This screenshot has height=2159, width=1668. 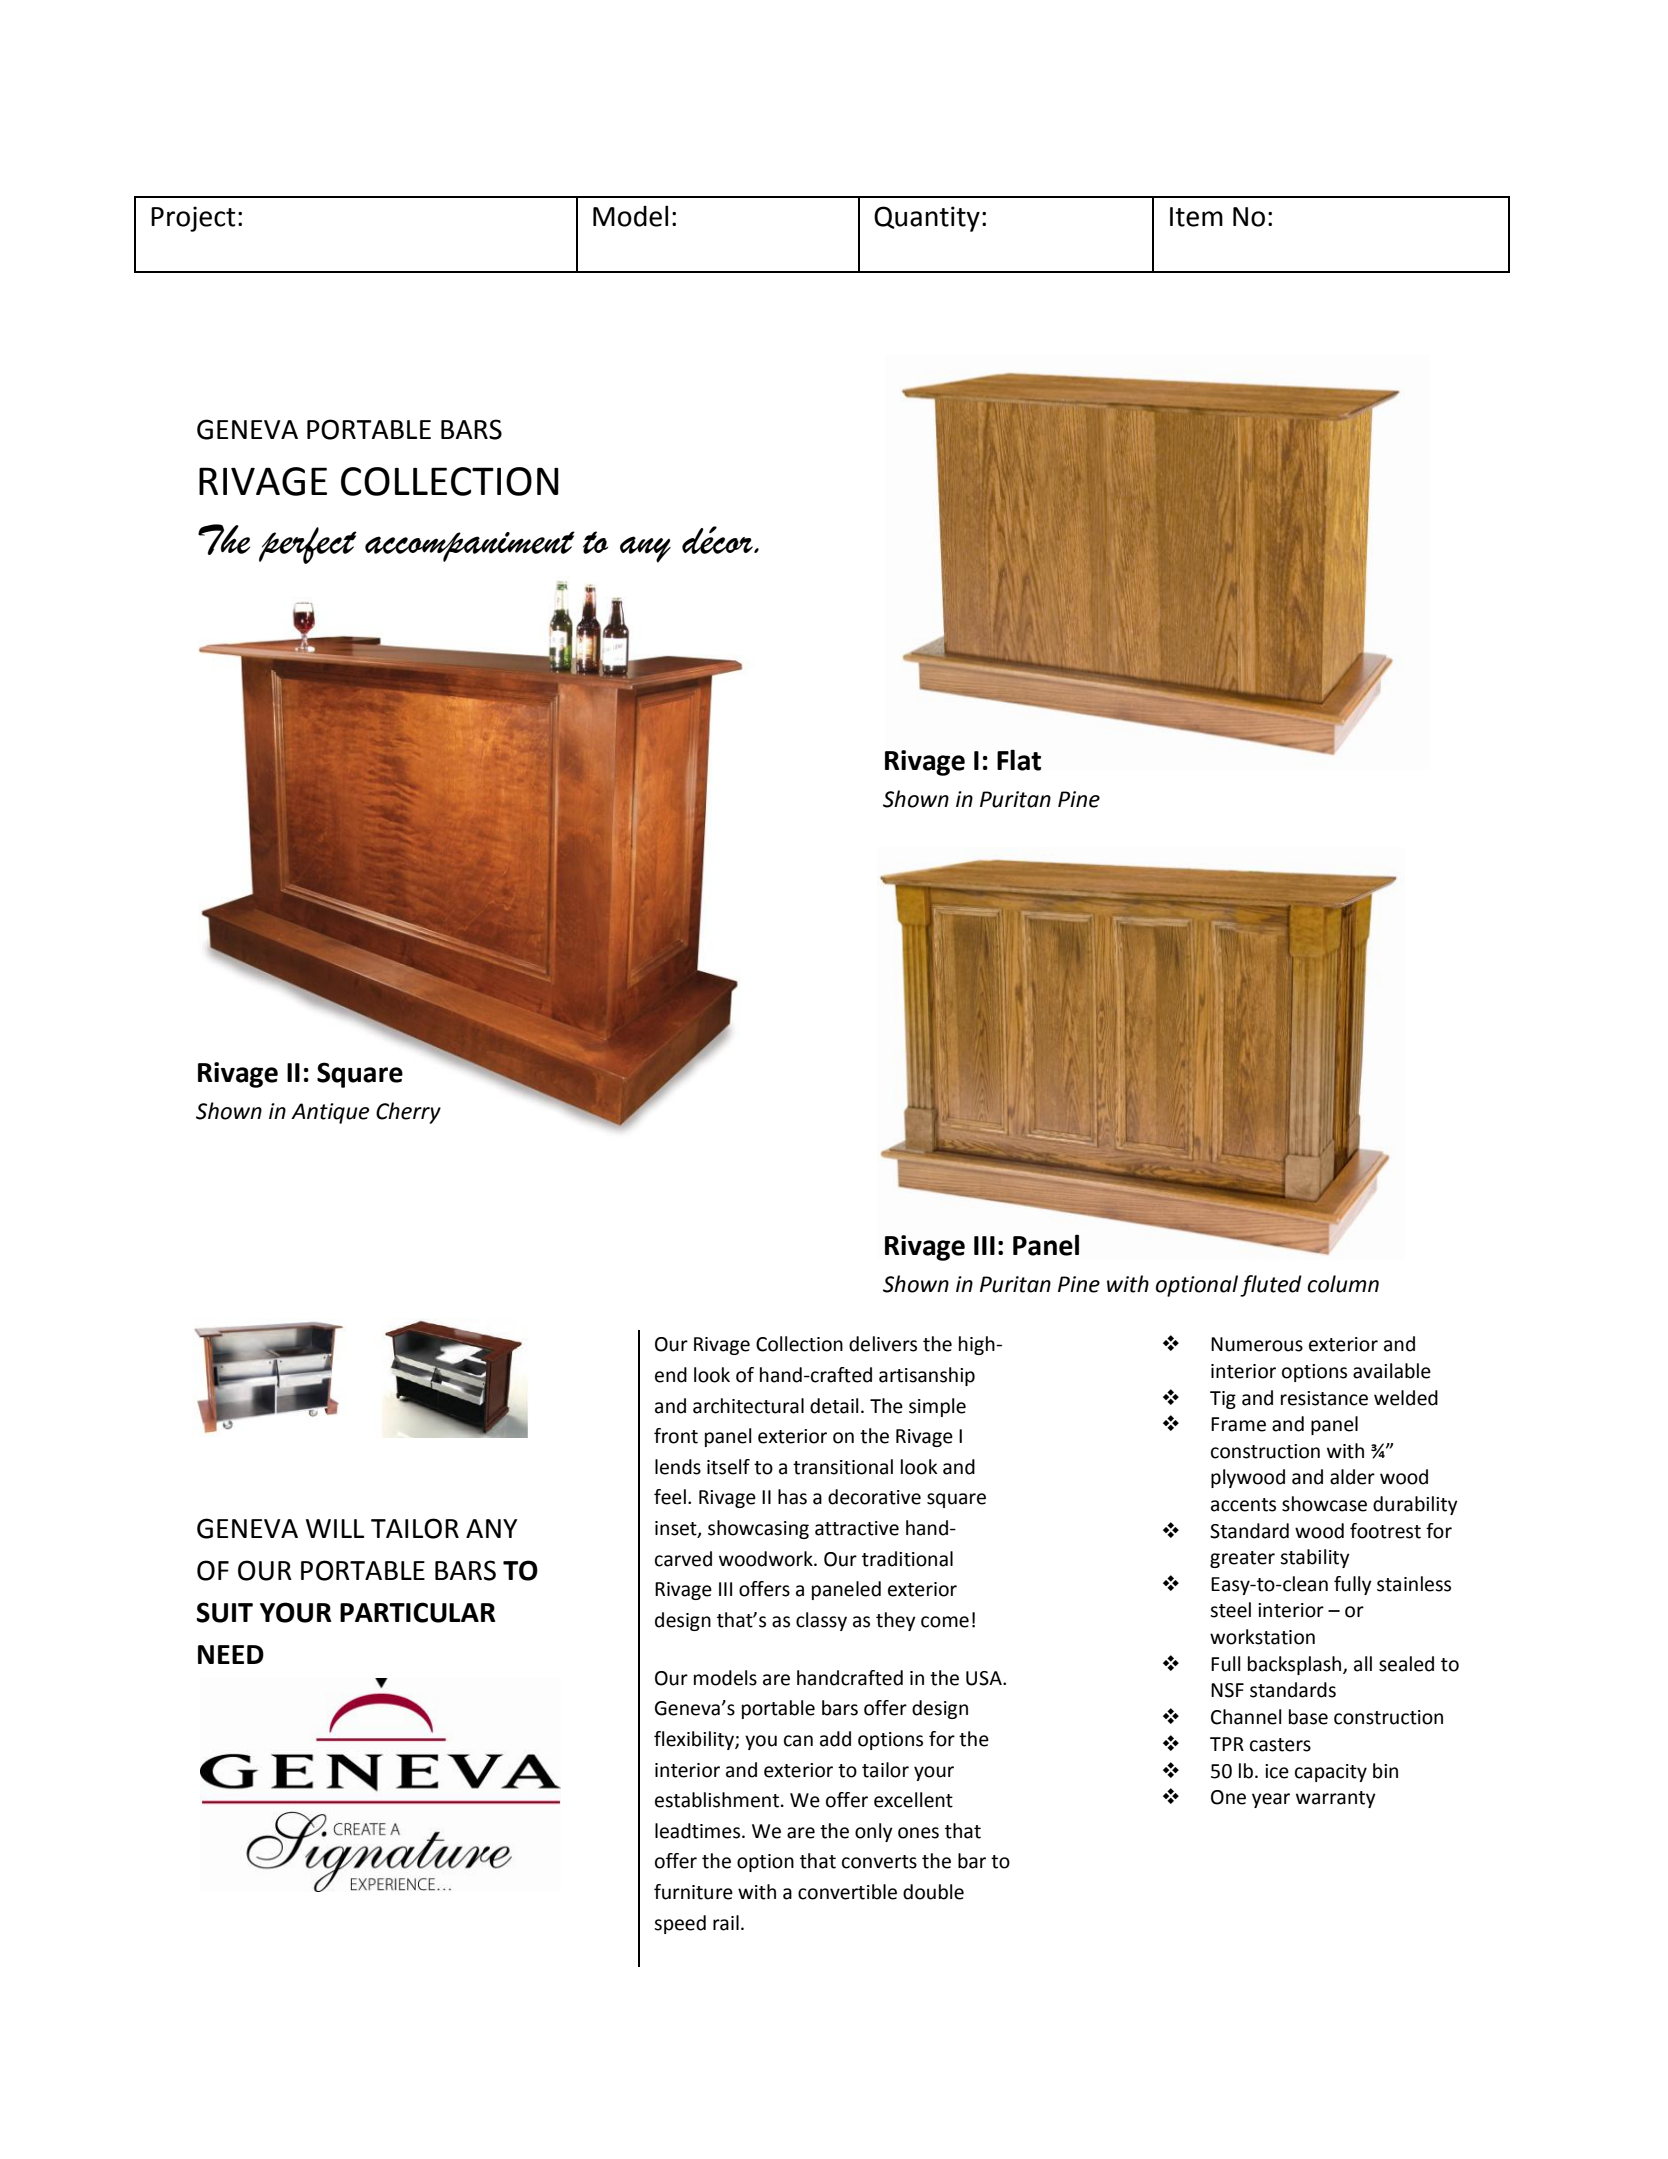 What do you see at coordinates (847, 1892) in the screenshot?
I see `convertible` at bounding box center [847, 1892].
